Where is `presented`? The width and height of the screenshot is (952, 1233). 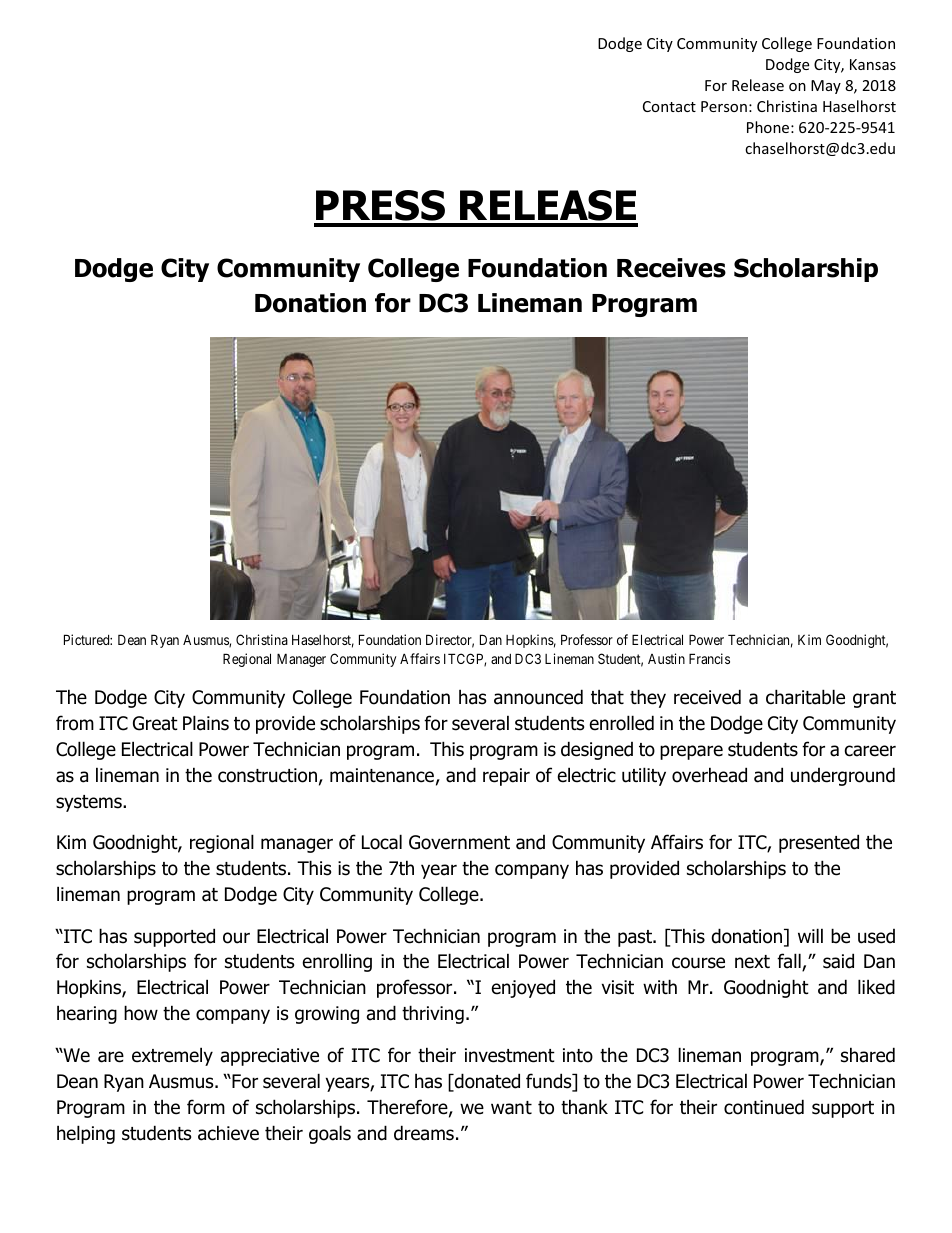 presented is located at coordinates (819, 843).
